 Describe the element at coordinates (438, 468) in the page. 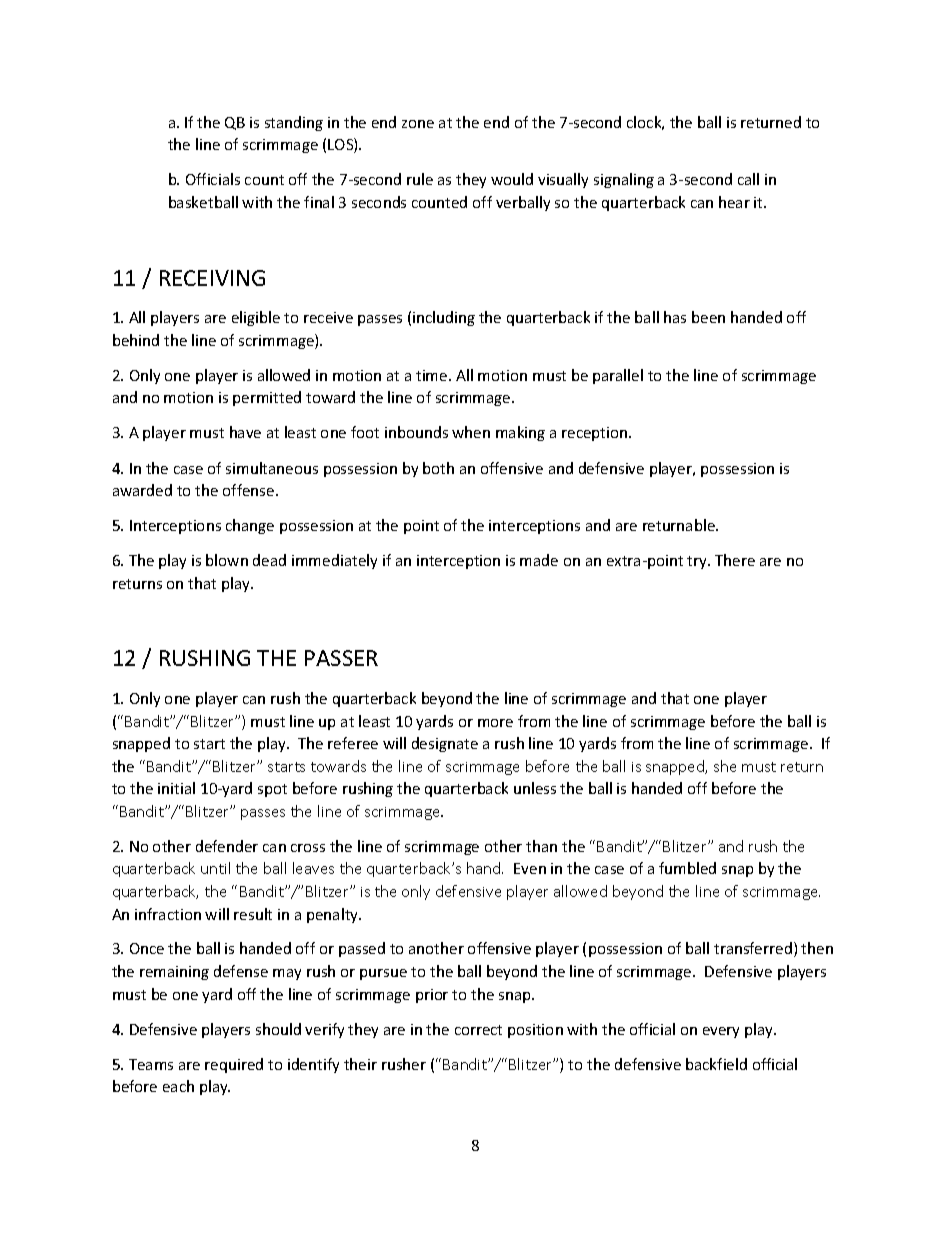

I see `both` at that location.
